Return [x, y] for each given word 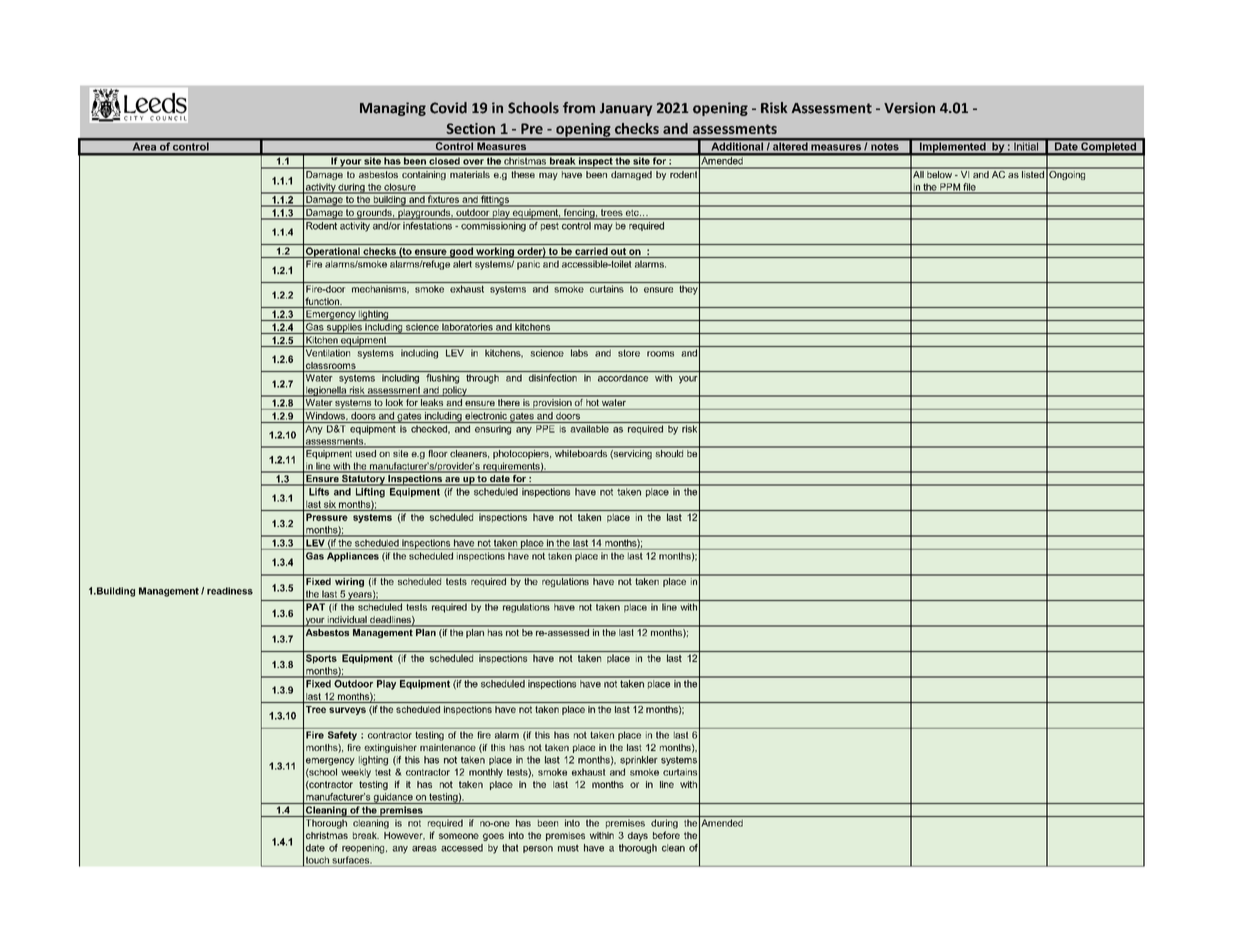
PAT [315, 607]
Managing [393, 109]
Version [909, 108]
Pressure [327, 517]
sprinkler [639, 760]
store [629, 353]
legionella [326, 391]
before [666, 835]
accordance [623, 378]
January [626, 109]
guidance [393, 798]
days [638, 836]
